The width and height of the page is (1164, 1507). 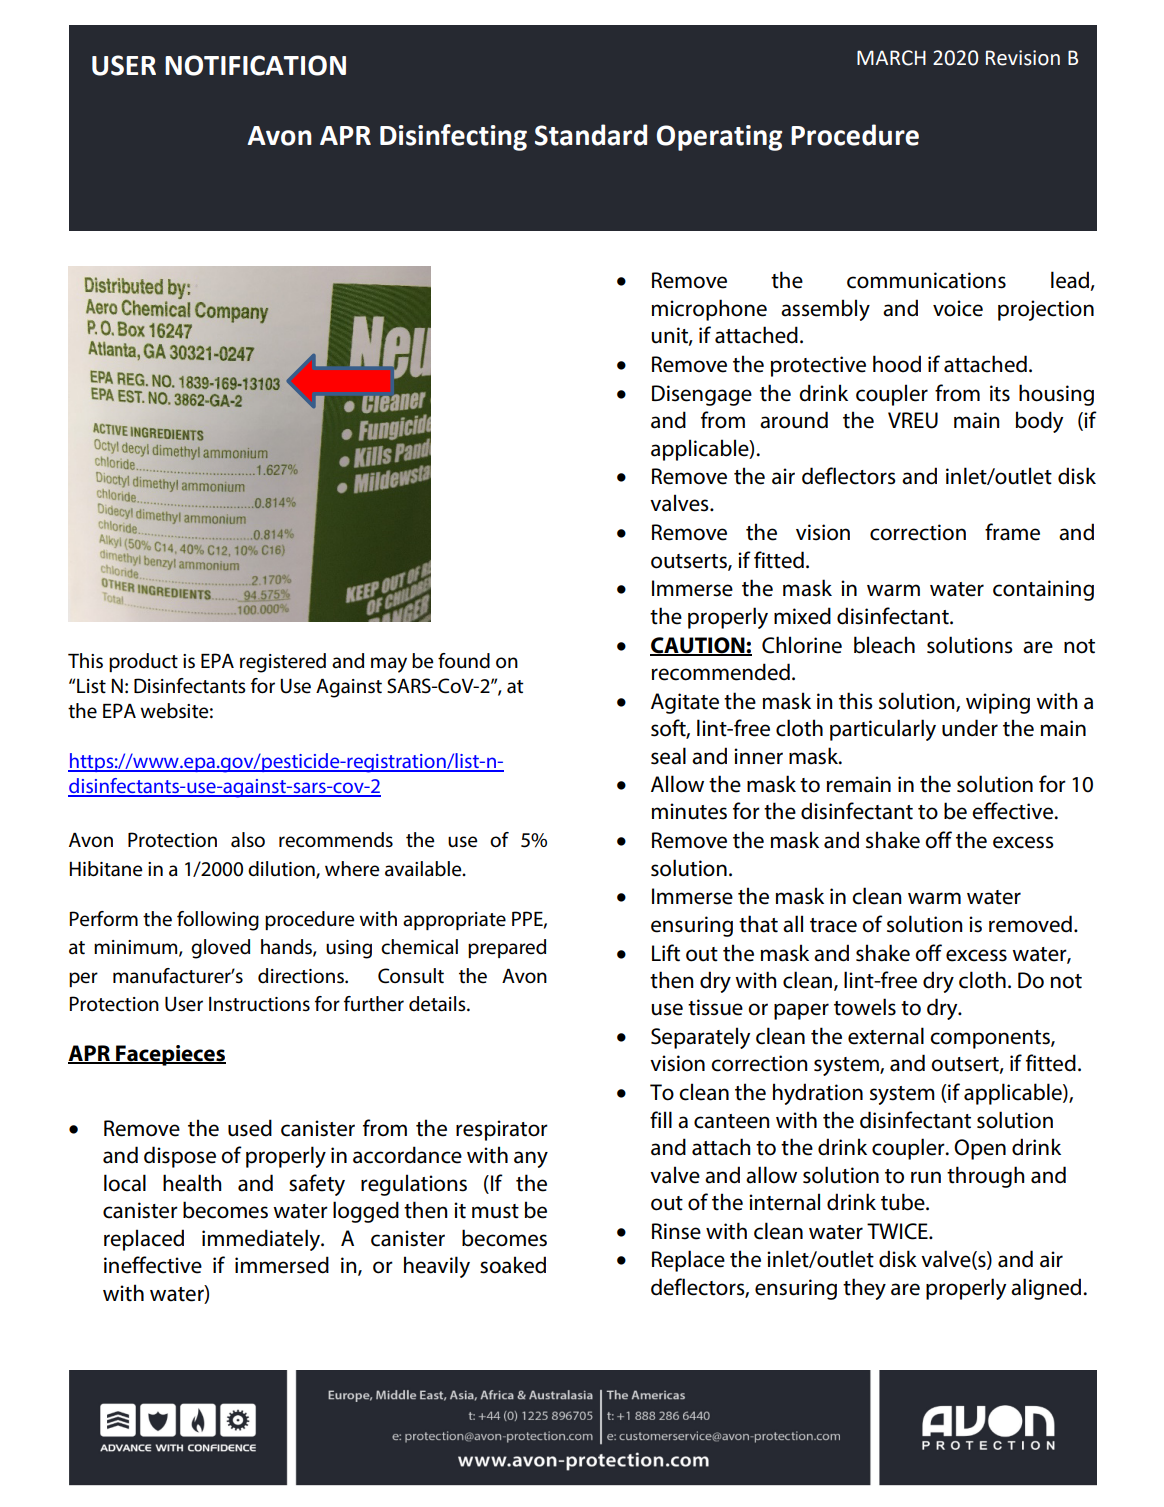 What do you see at coordinates (283, 663) in the page?
I see `registered` at bounding box center [283, 663].
